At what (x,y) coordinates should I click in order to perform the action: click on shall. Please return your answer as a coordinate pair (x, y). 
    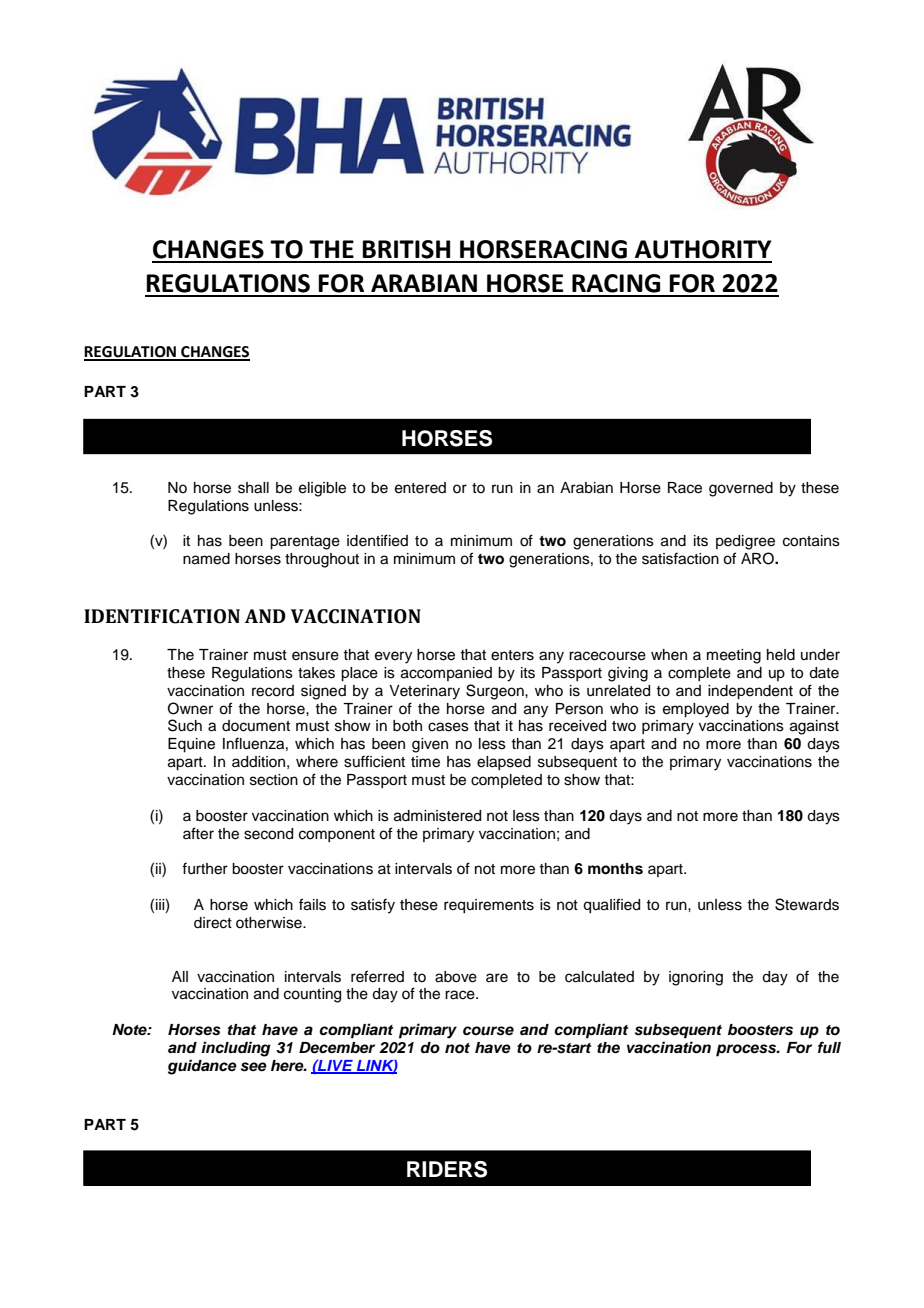
    Looking at the image, I should click on (253, 488).
